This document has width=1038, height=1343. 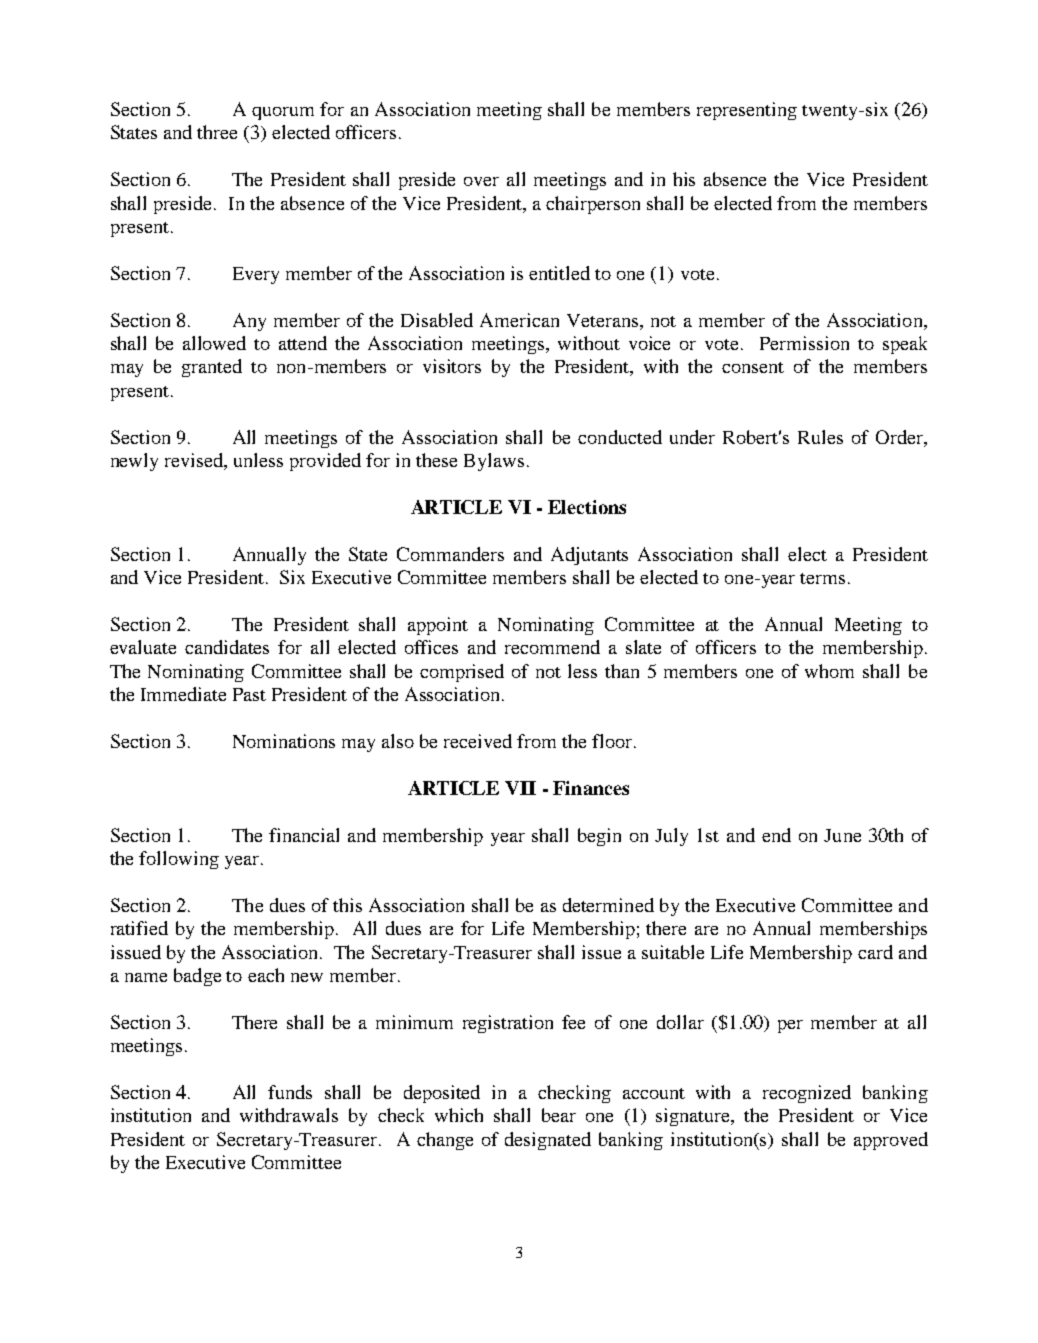 I want to click on whom, so click(x=829, y=671).
